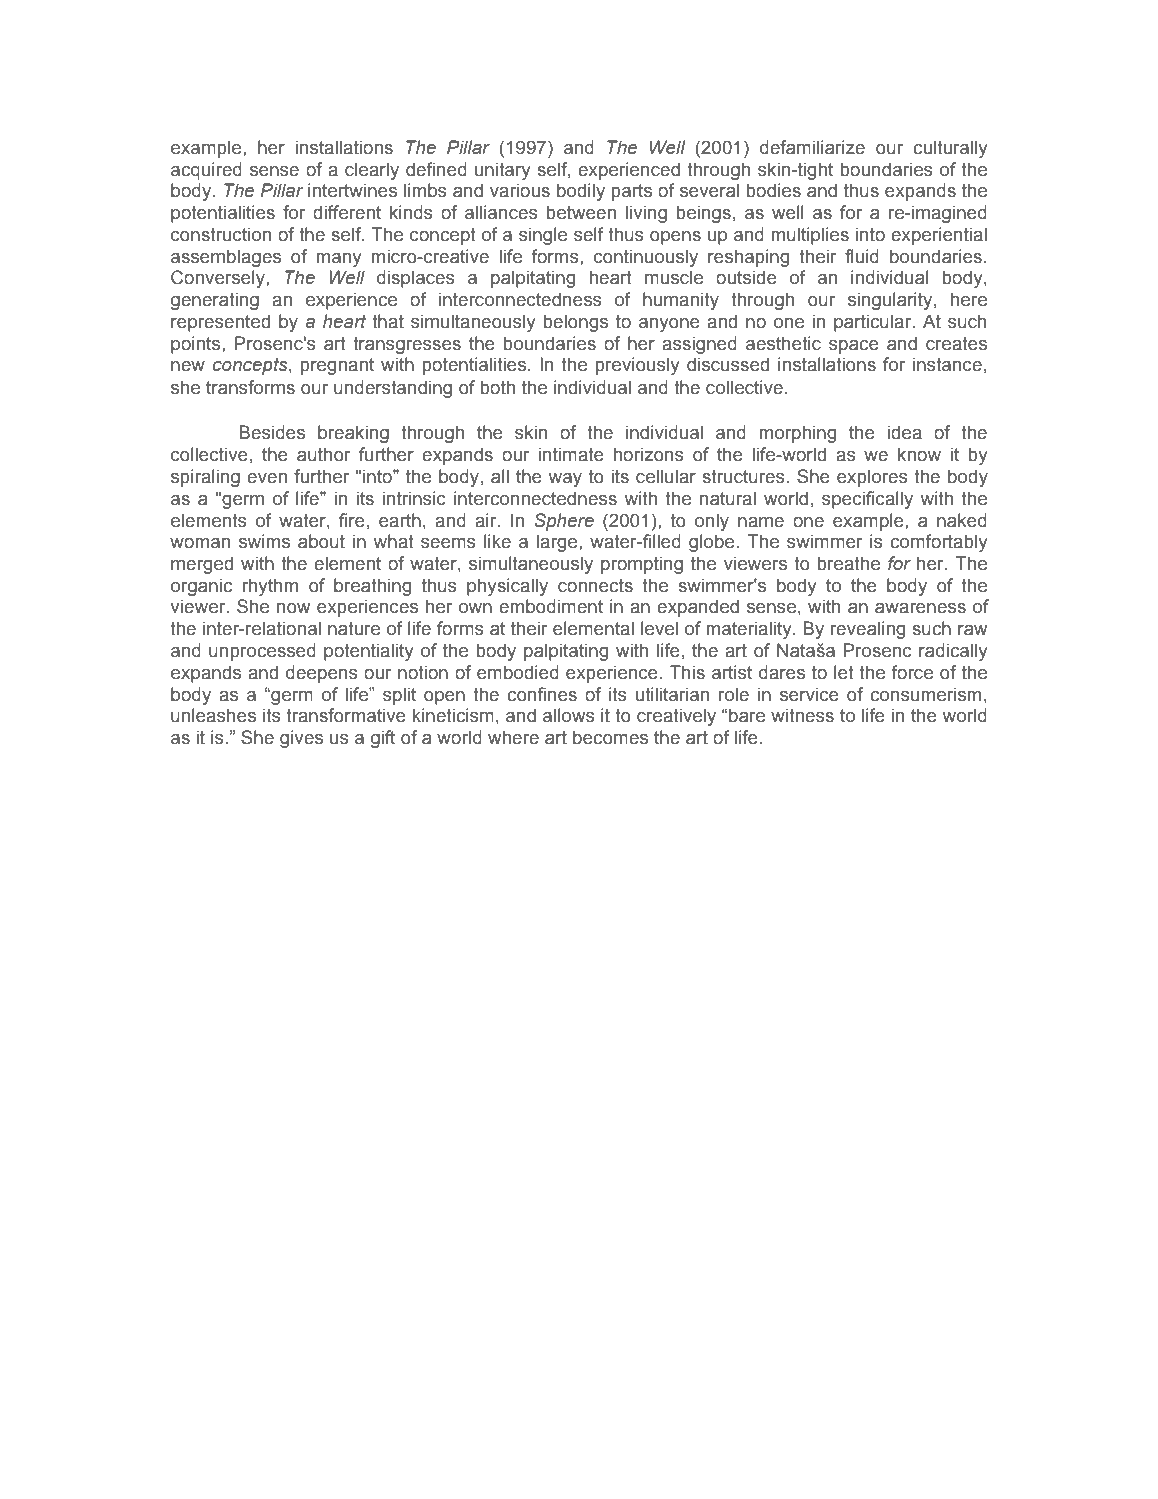 This page has height=1499, width=1158. What do you see at coordinates (571, 454) in the page?
I see `intimate` at bounding box center [571, 454].
